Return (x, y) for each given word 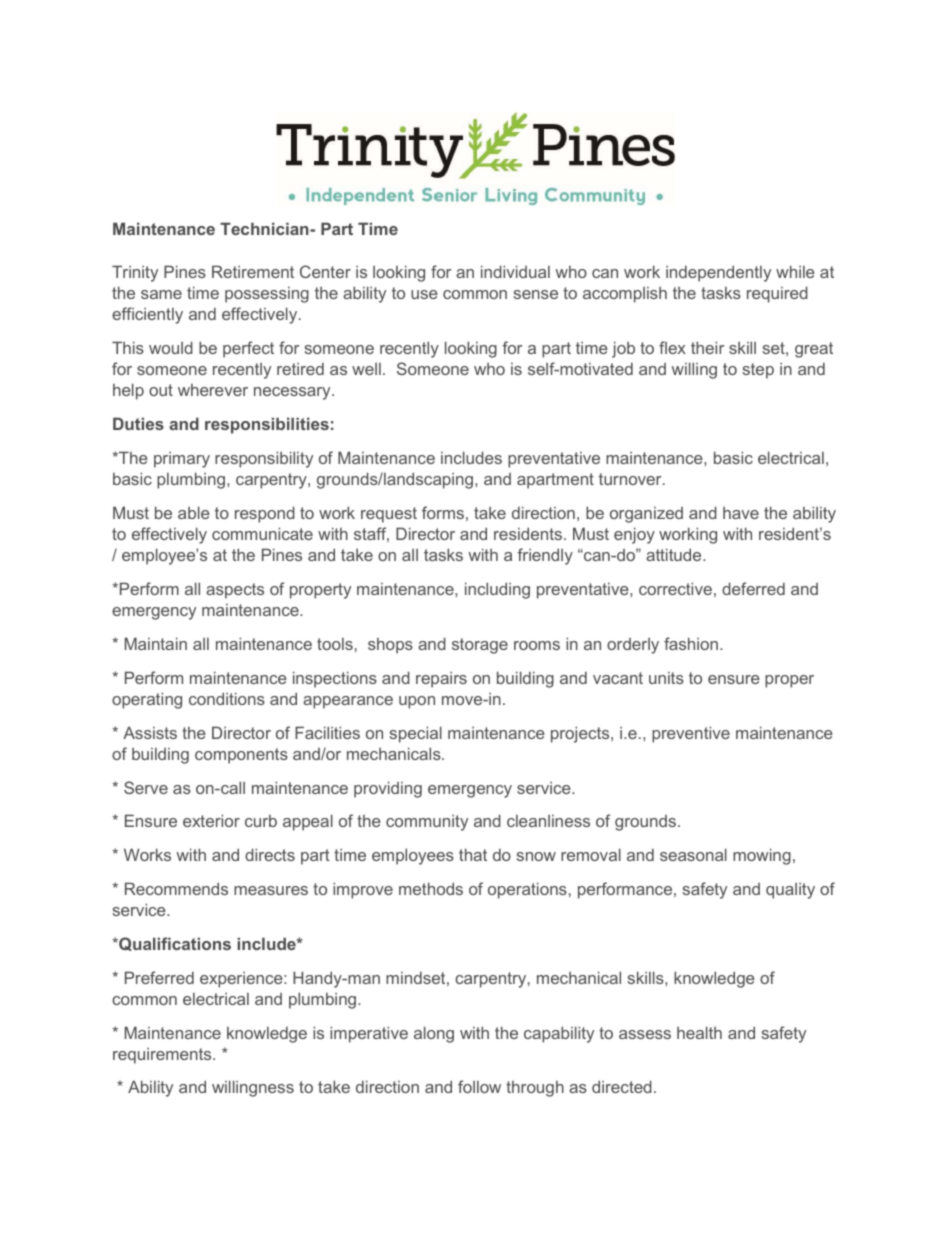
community (427, 823)
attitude (675, 554)
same (161, 294)
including (497, 590)
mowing (762, 856)
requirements (163, 1056)
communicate (262, 533)
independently (718, 273)
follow (479, 1086)
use (424, 294)
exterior (211, 820)
